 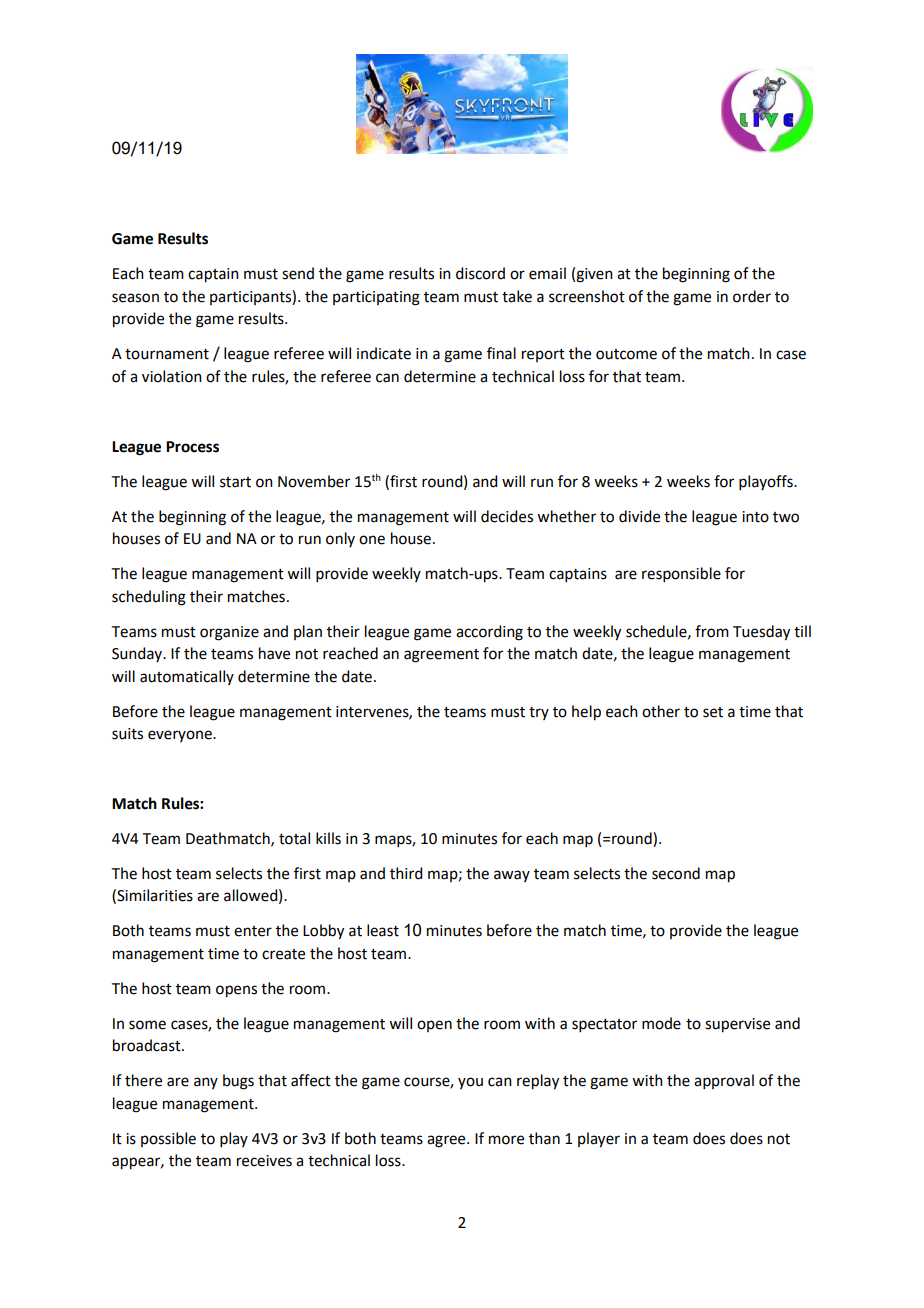 I want to click on order, so click(x=752, y=296).
